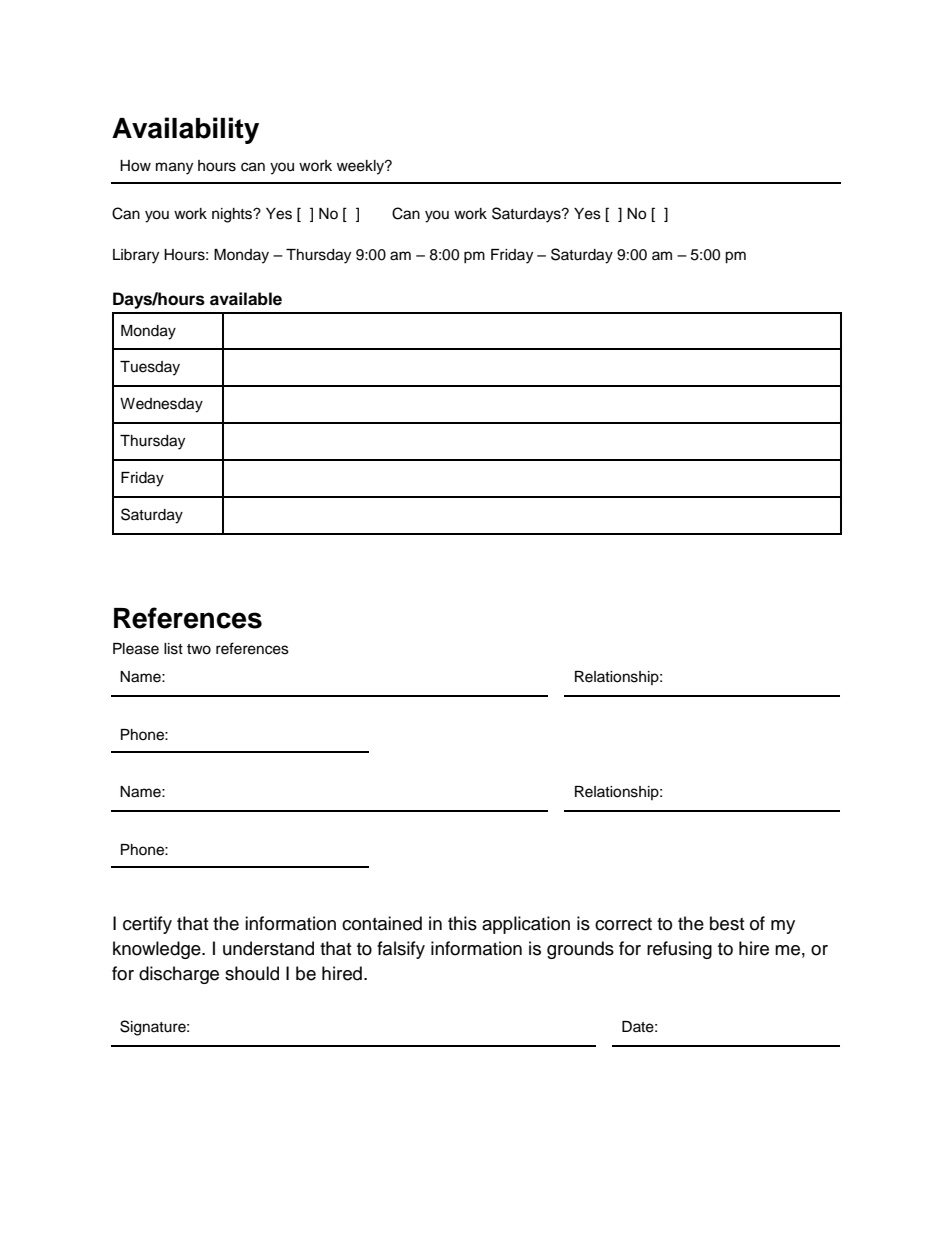 The height and width of the screenshot is (1233, 952). I want to click on Tuesday, so click(150, 368).
